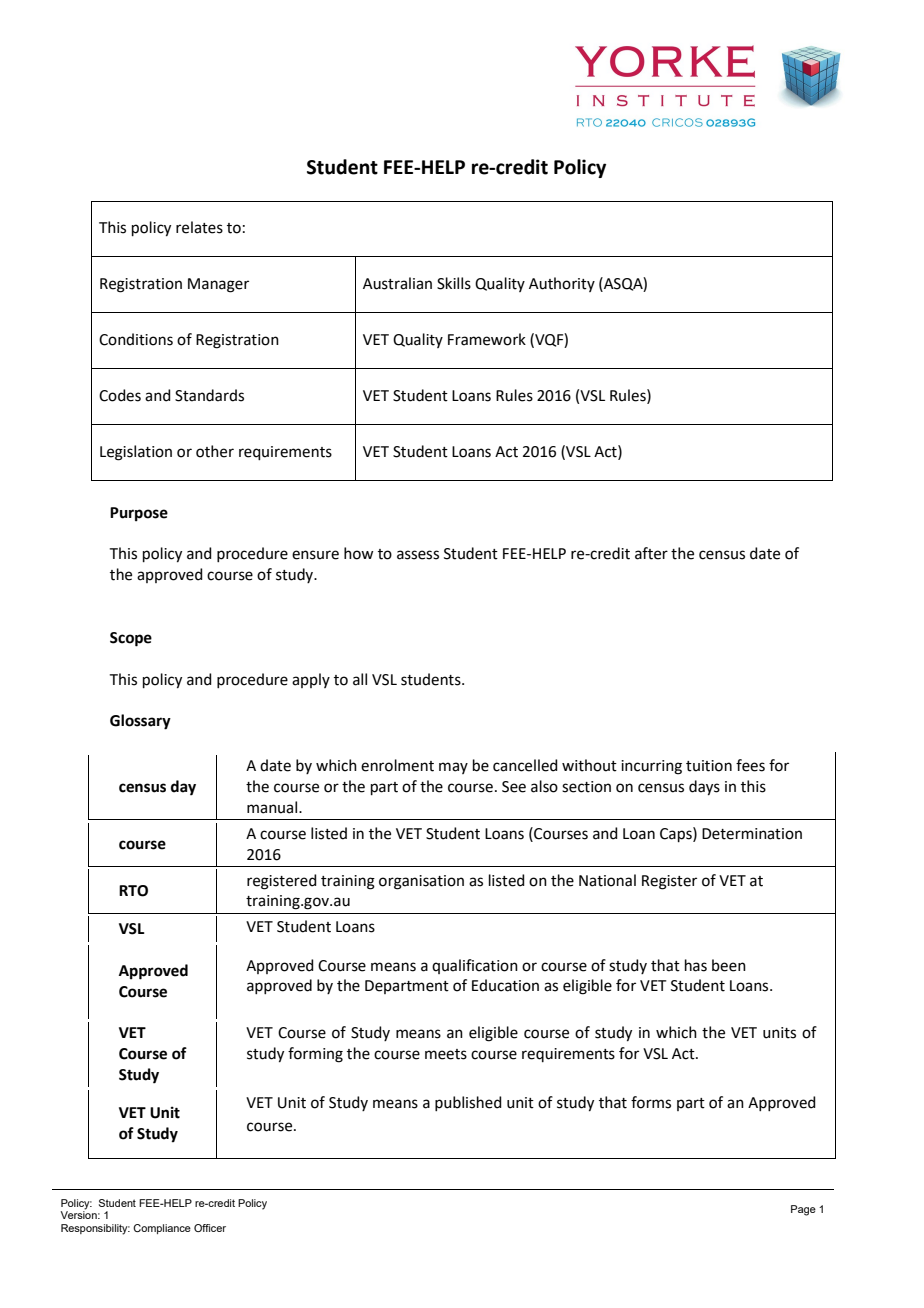 This document has width=924, height=1308. I want to click on published, so click(468, 1103).
